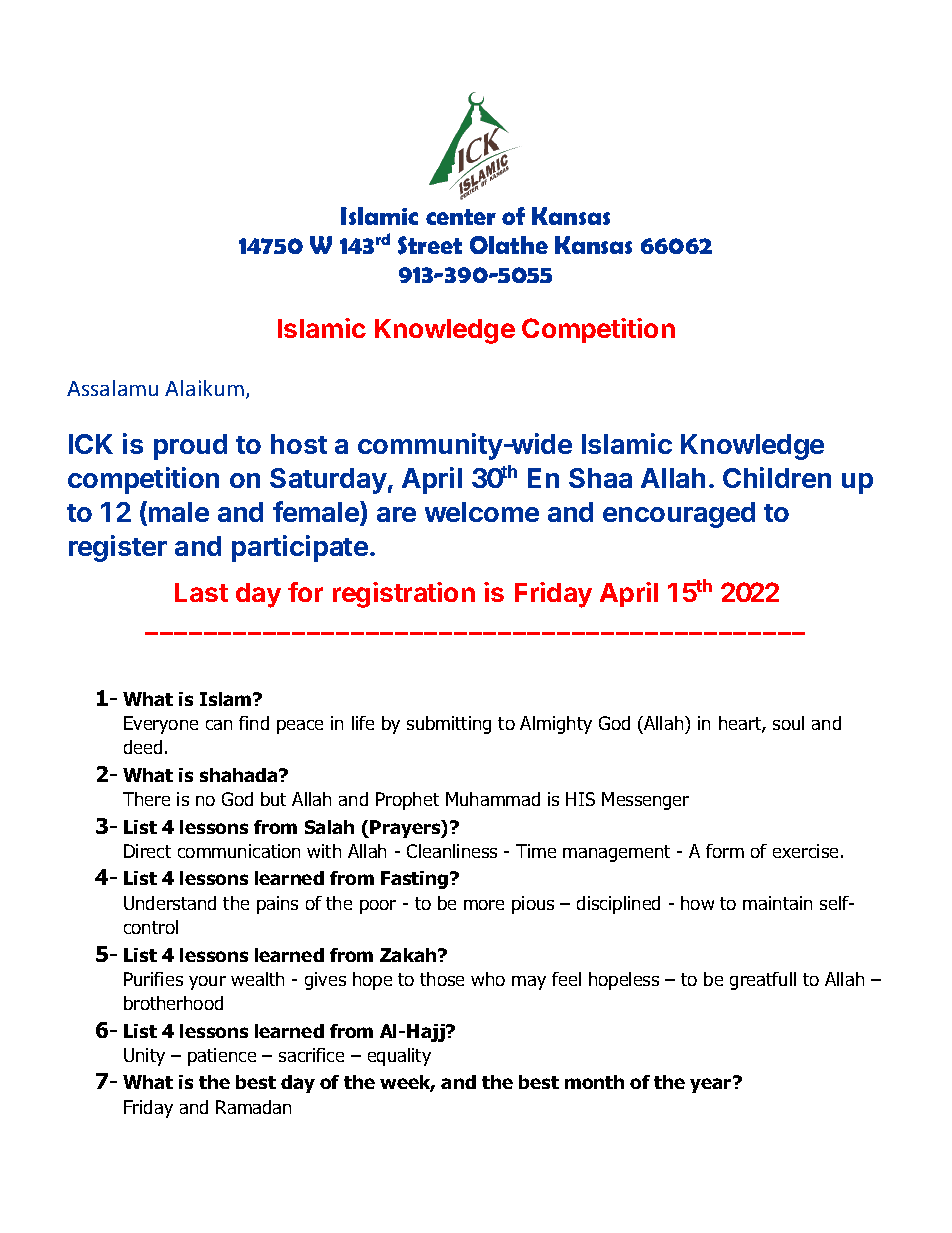  Describe the element at coordinates (399, 1057) in the image. I see `equality` at that location.
